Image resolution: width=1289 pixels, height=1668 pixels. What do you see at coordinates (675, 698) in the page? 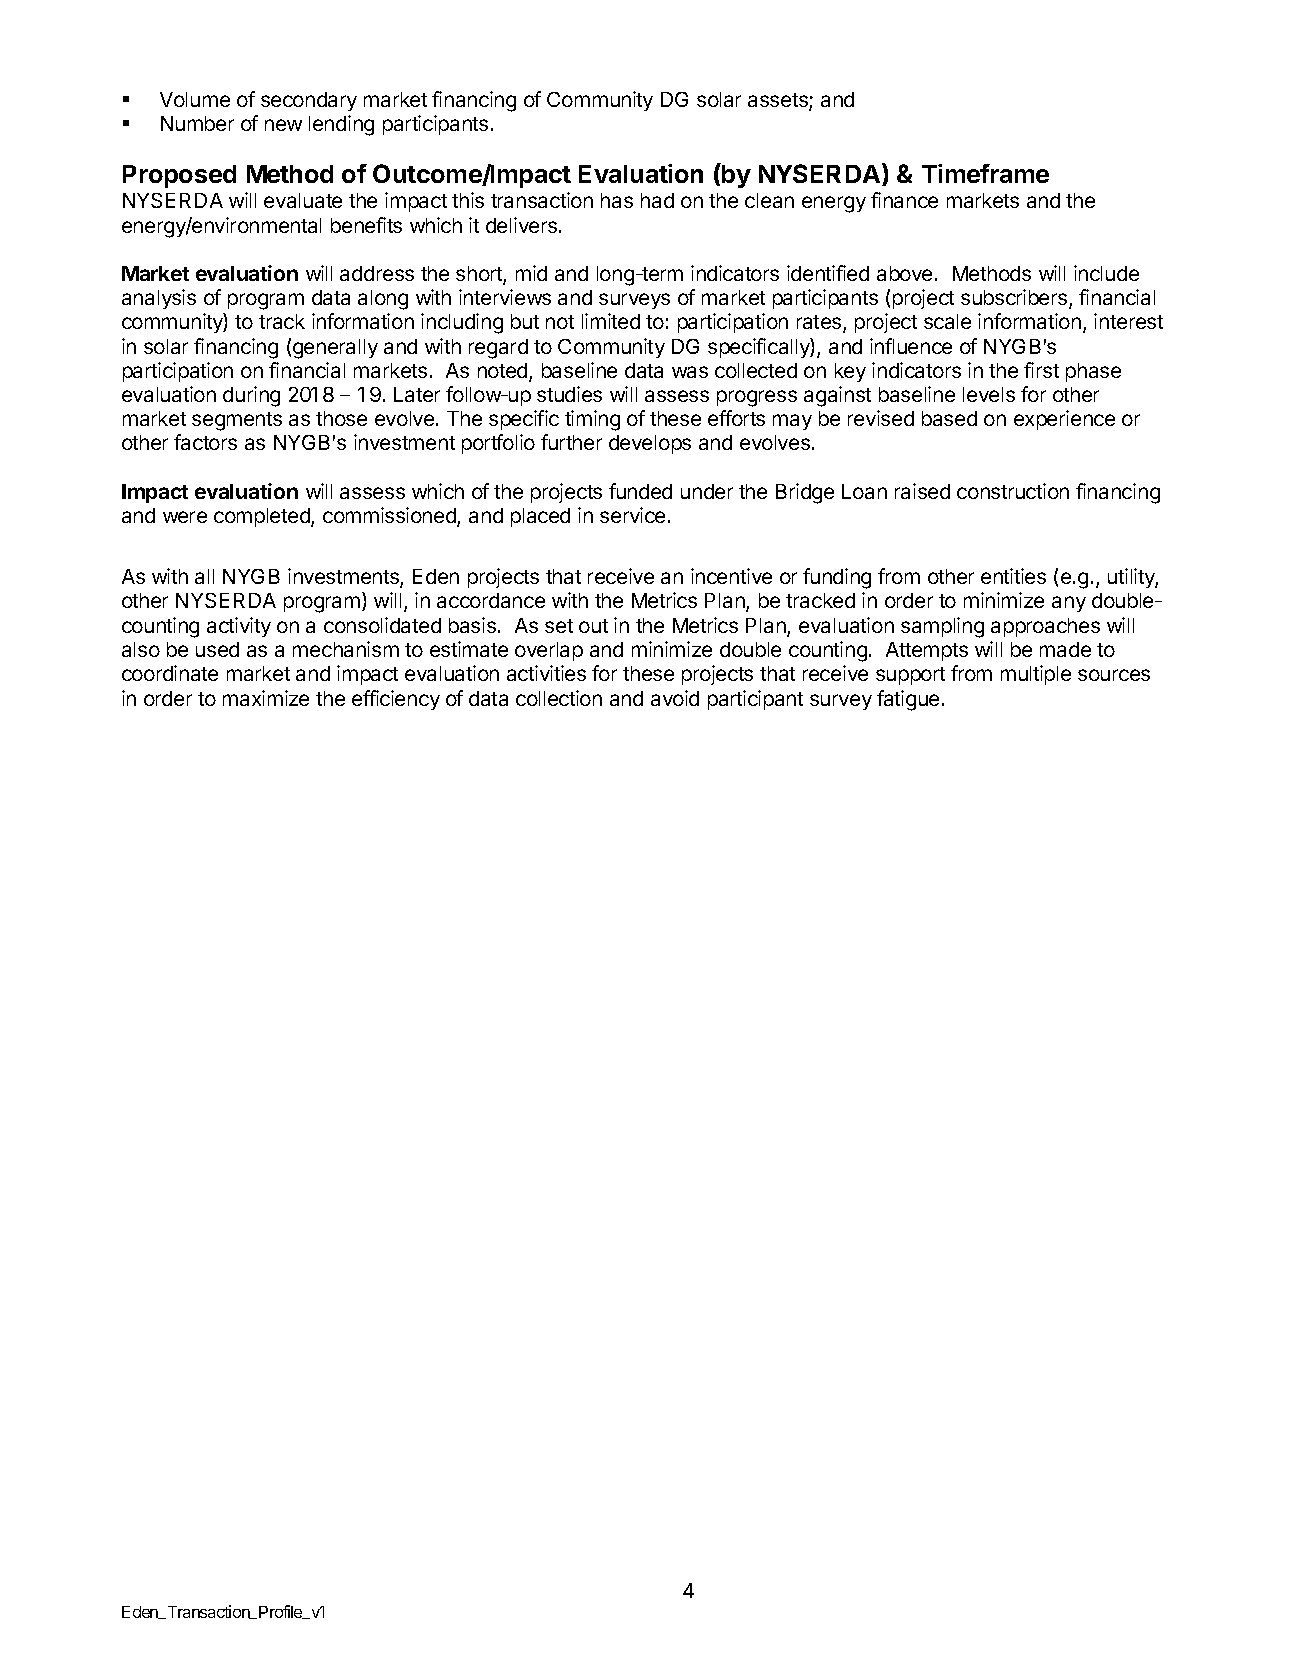
I see `avoid` at bounding box center [675, 698].
